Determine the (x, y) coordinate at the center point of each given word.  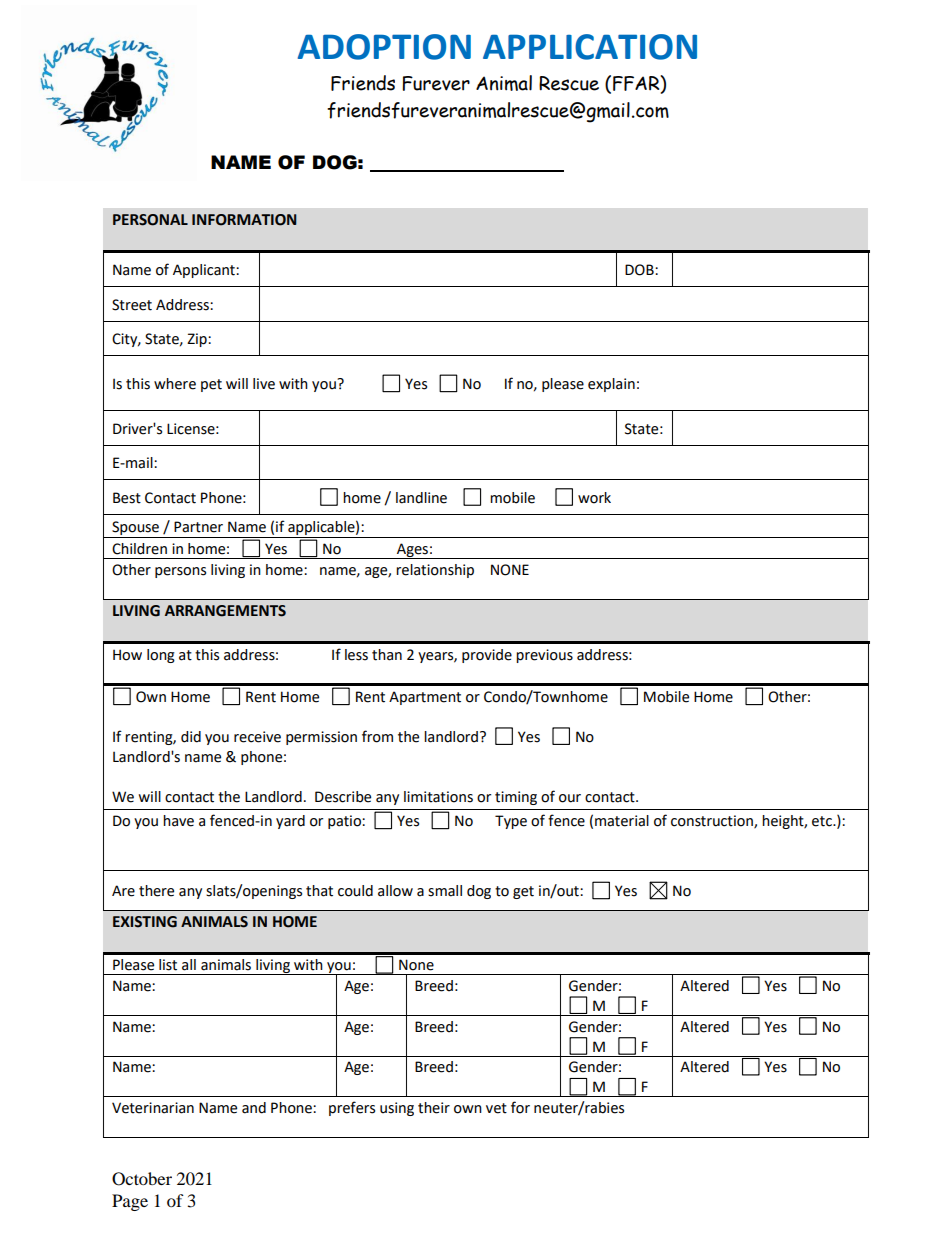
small (445, 891)
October (142, 1179)
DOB (640, 270)
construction (713, 822)
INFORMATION (244, 220)
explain (611, 385)
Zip (198, 340)
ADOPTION (384, 47)
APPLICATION (590, 47)
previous (544, 656)
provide (487, 656)
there (156, 891)
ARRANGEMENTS (225, 611)
